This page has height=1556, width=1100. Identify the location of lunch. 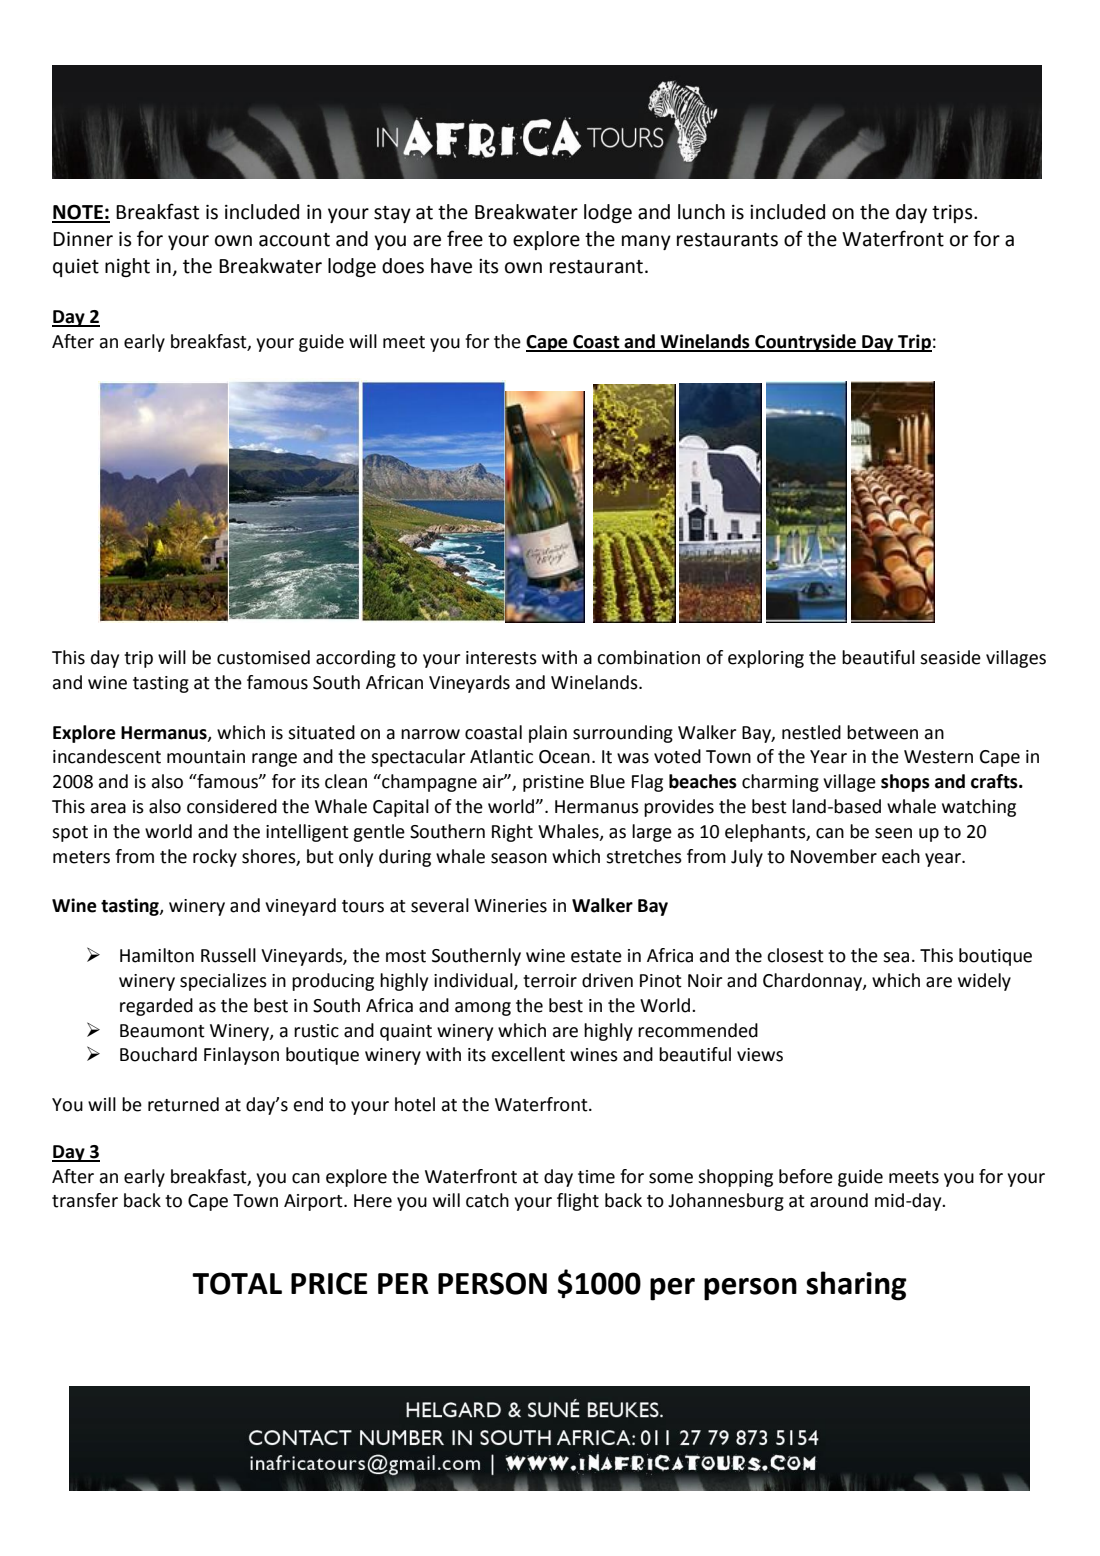
(701, 212).
